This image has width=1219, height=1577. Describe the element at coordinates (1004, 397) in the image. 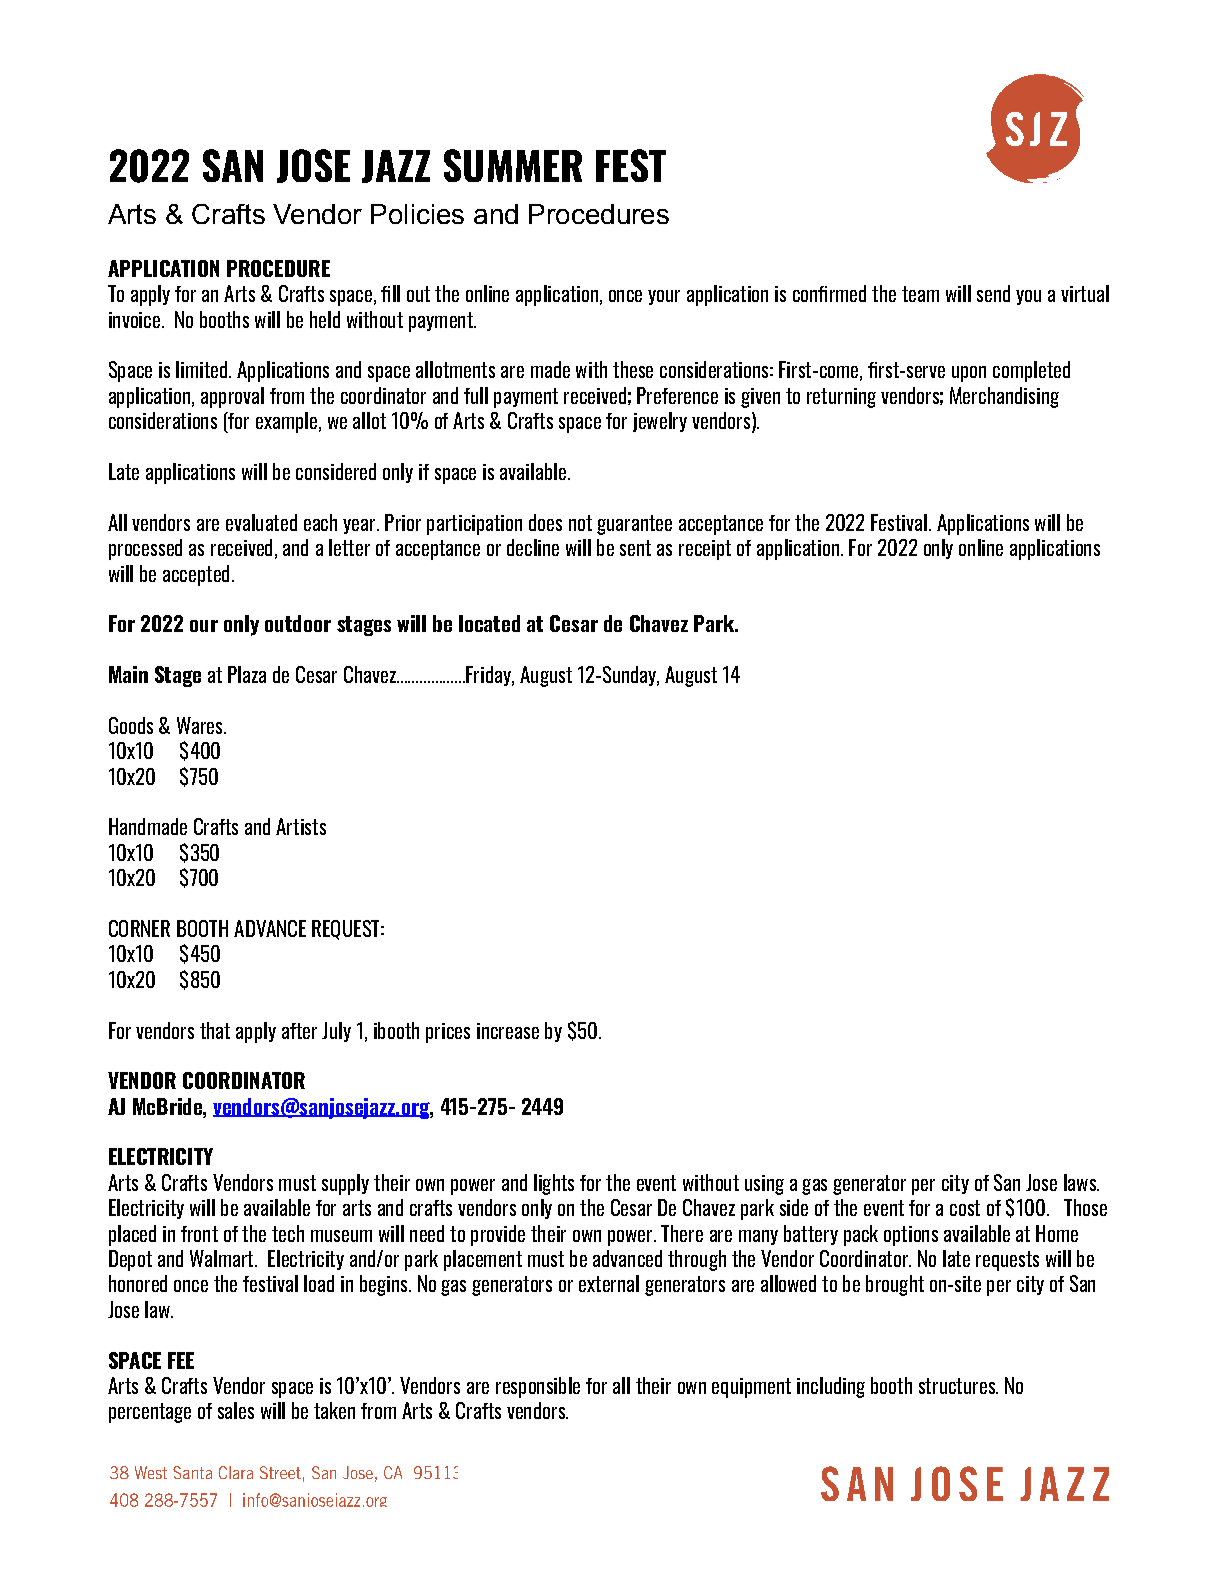

I see `Merchandising` at that location.
